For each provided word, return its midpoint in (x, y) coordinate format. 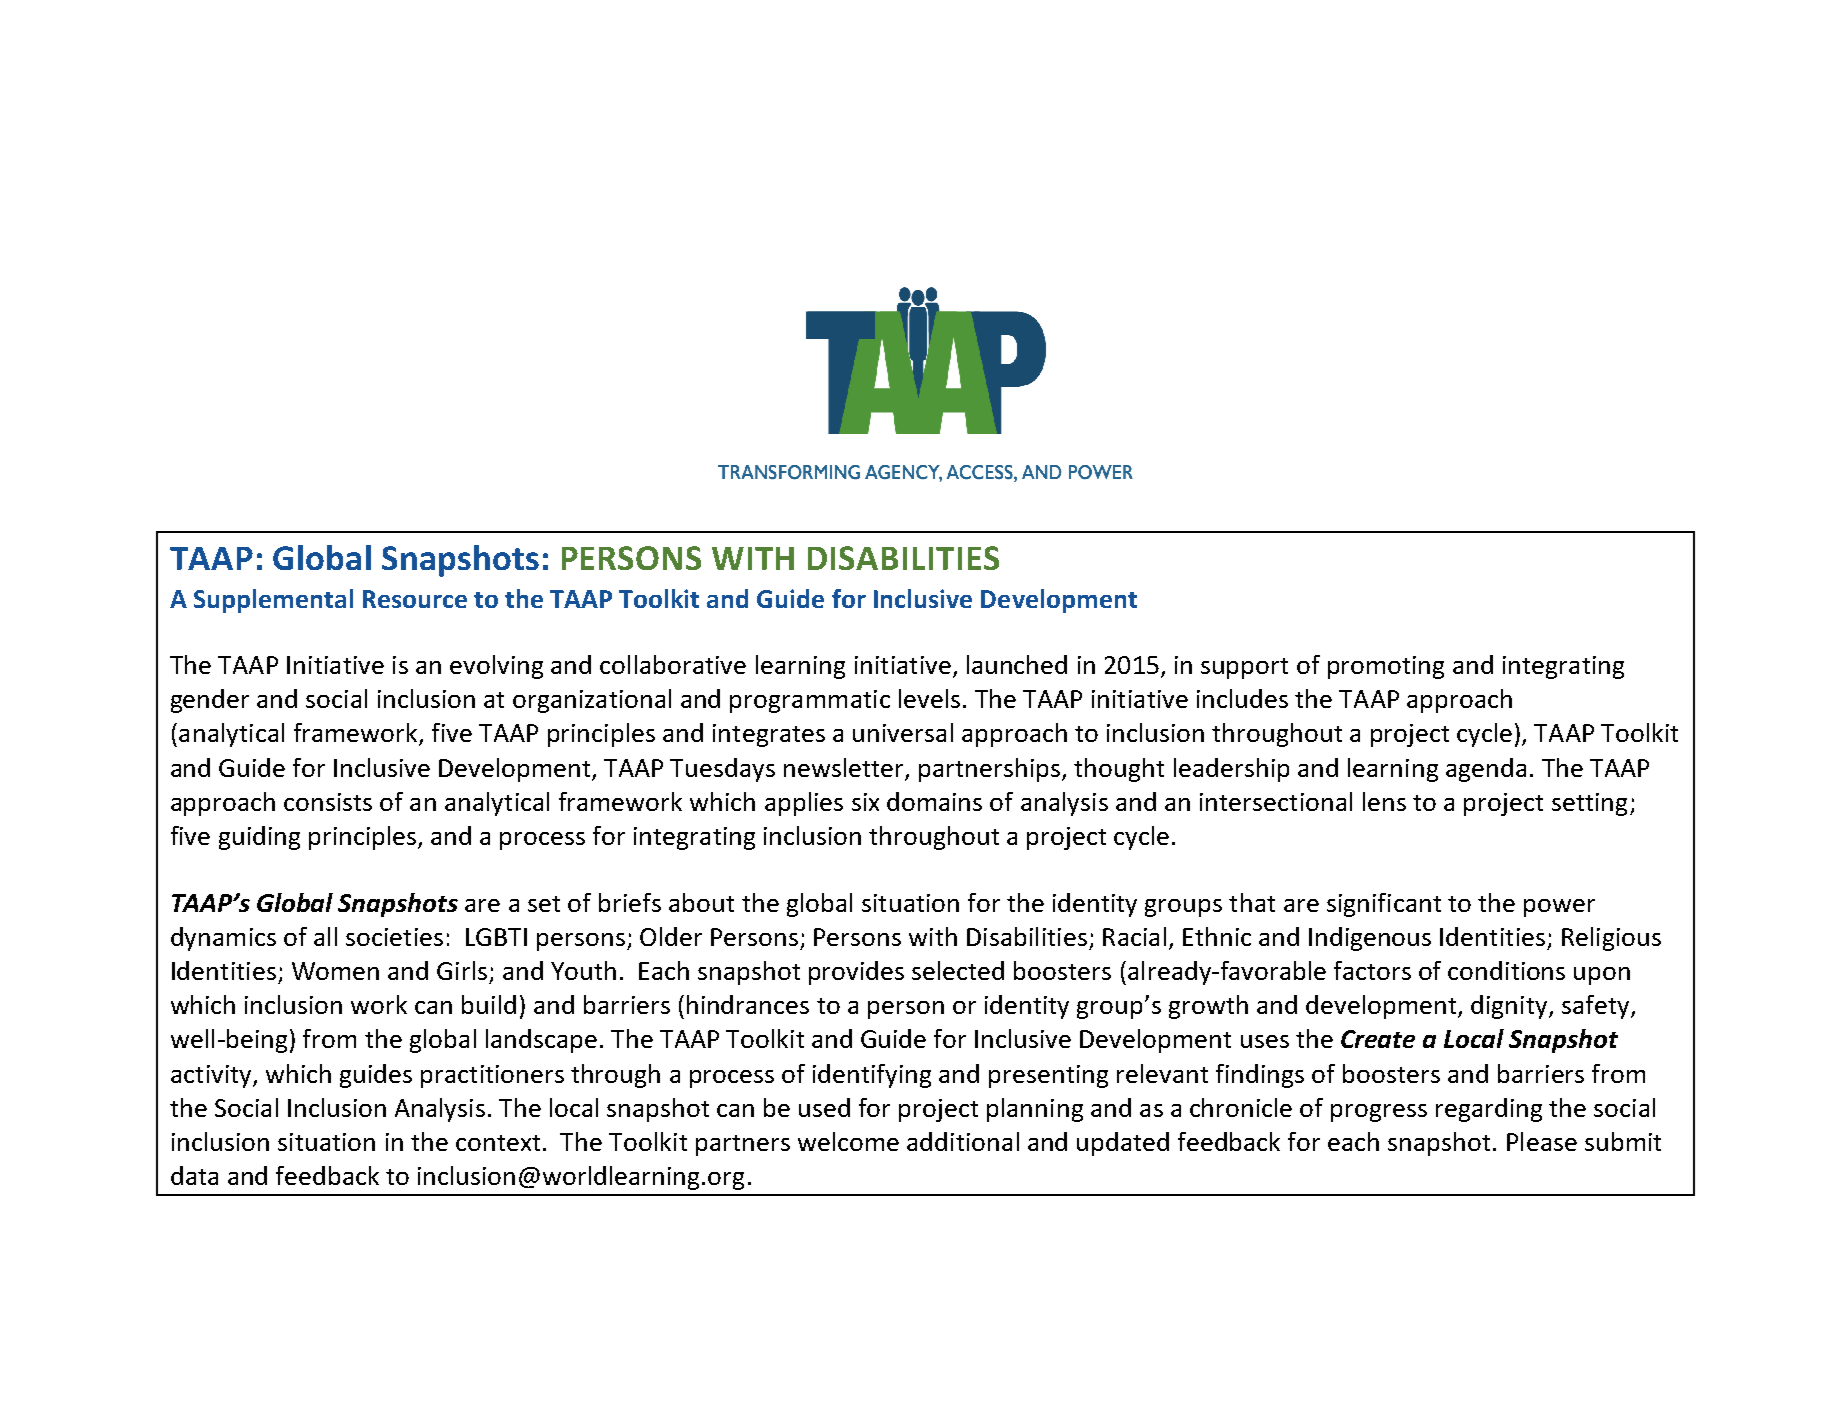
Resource (415, 599)
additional (963, 1141)
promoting (1386, 667)
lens (1384, 801)
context (498, 1143)
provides (856, 973)
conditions (1506, 970)
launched (1017, 664)
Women (335, 971)
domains (934, 801)
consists (328, 802)
